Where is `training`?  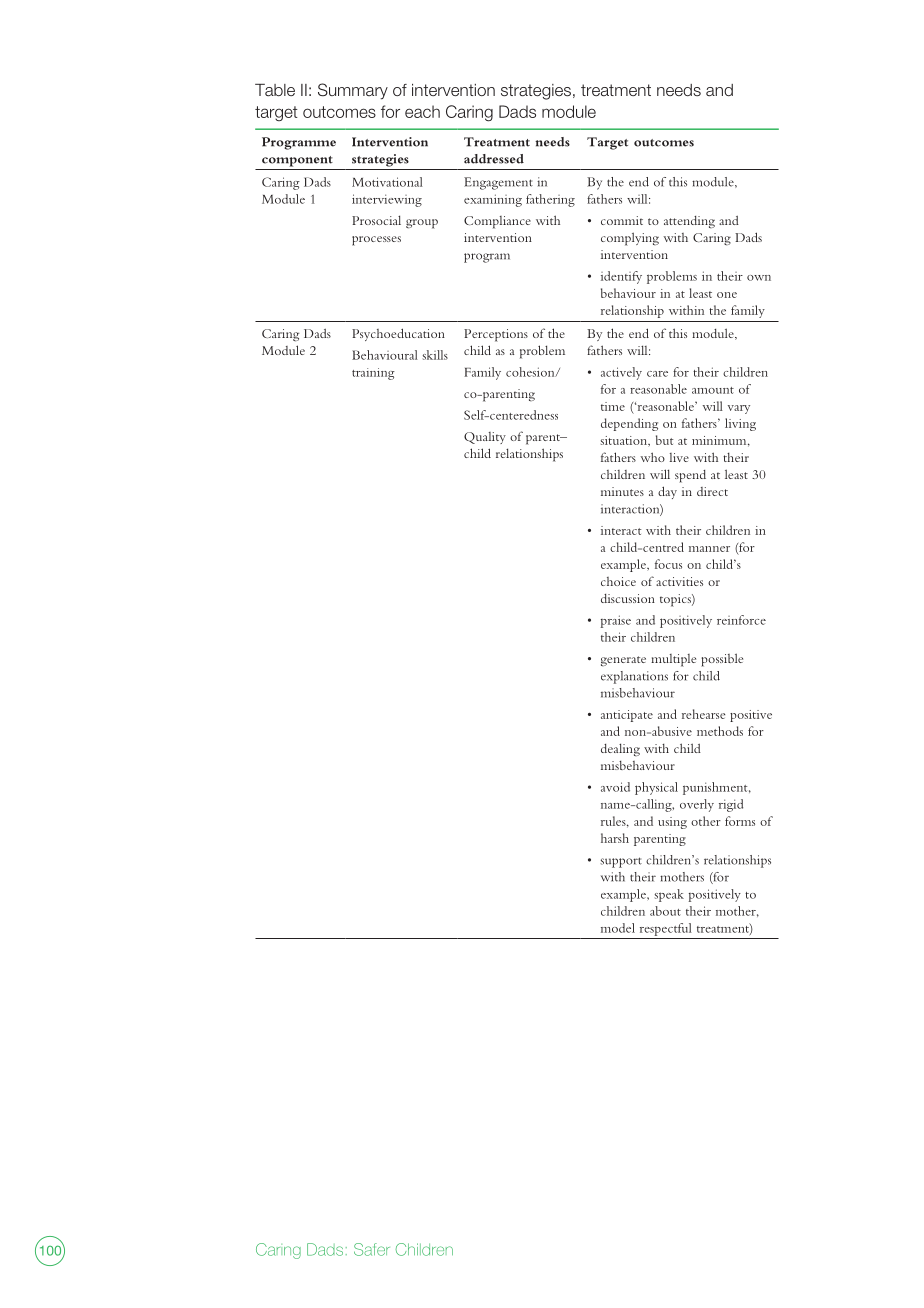
training is located at coordinates (373, 374).
